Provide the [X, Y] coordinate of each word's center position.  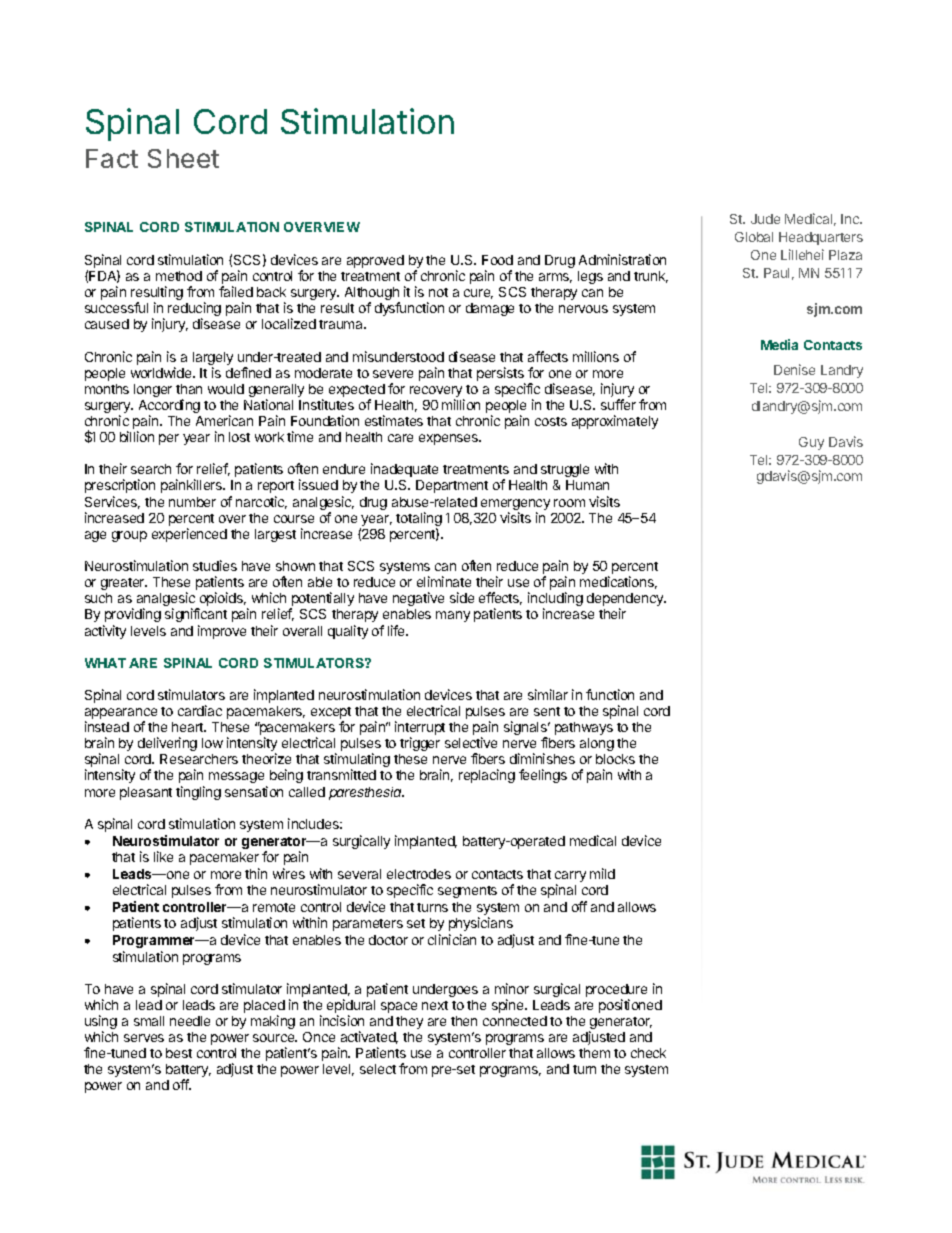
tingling [198, 793]
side [462, 597]
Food [497, 260]
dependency [626, 601]
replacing [487, 776]
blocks [615, 759]
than [189, 389]
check [648, 1053]
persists [501, 375]
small [149, 1021]
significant [196, 615]
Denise [794, 369]
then [464, 1021]
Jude [765, 219]
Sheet [183, 158]
